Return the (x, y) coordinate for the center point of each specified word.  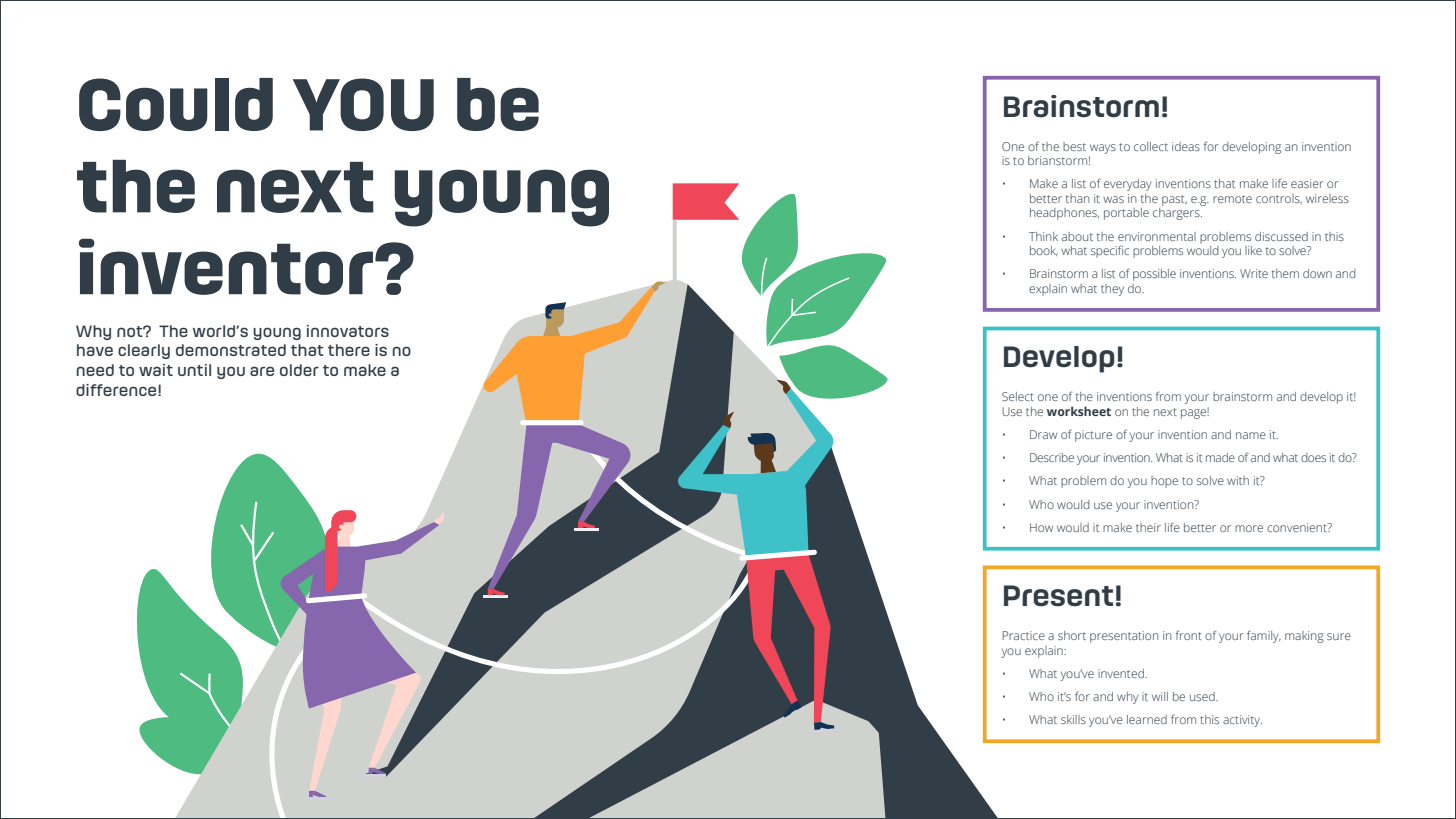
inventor (226, 266)
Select (1018, 396)
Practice (1024, 635)
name (1251, 435)
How (1041, 527)
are (262, 371)
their (1148, 527)
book (1044, 251)
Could (176, 104)
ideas (1186, 146)
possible (1154, 275)
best (1074, 146)
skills (1073, 719)
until (194, 370)
